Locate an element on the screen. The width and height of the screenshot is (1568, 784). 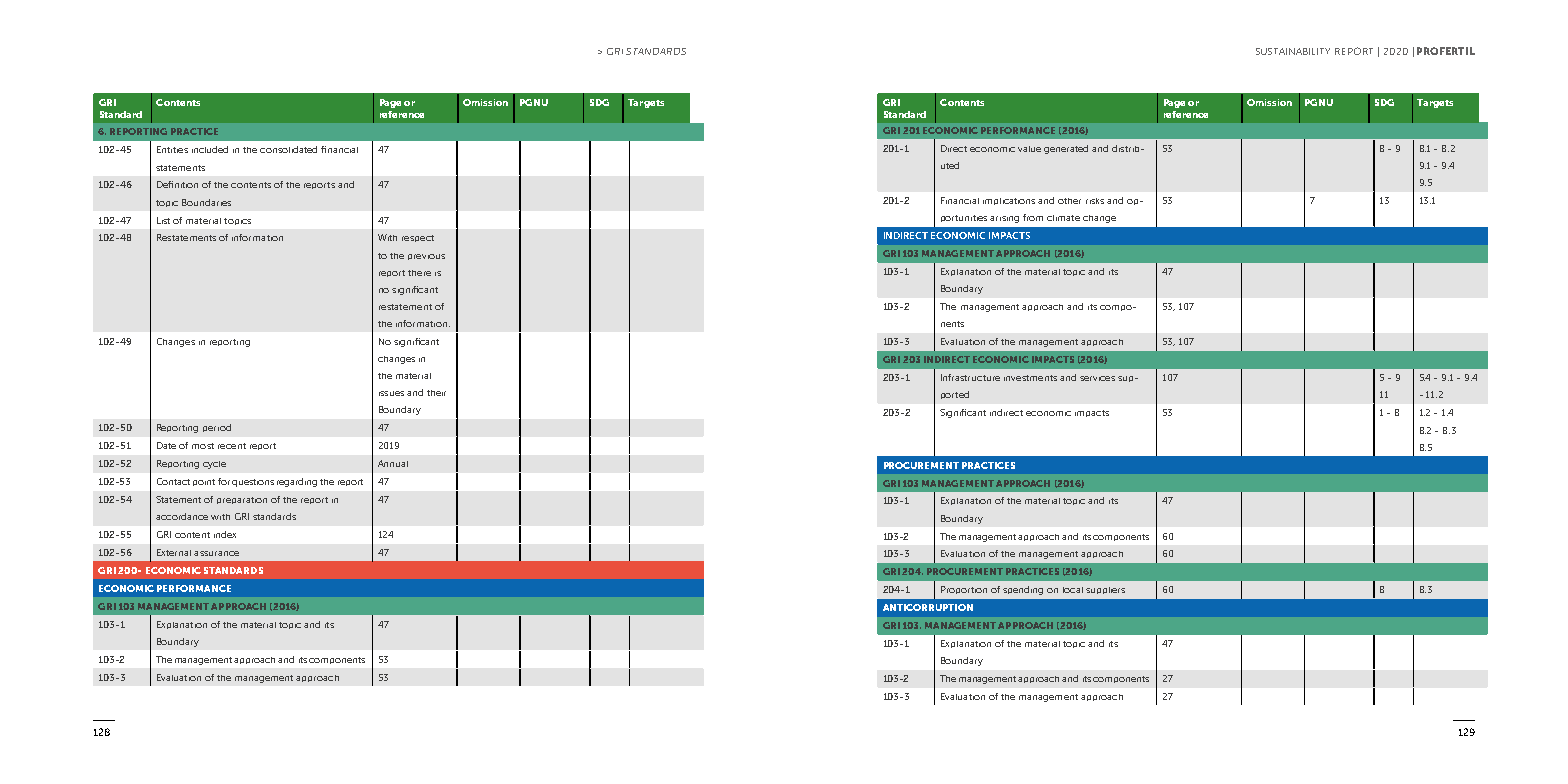
investments is located at coordinates (1030, 378).
